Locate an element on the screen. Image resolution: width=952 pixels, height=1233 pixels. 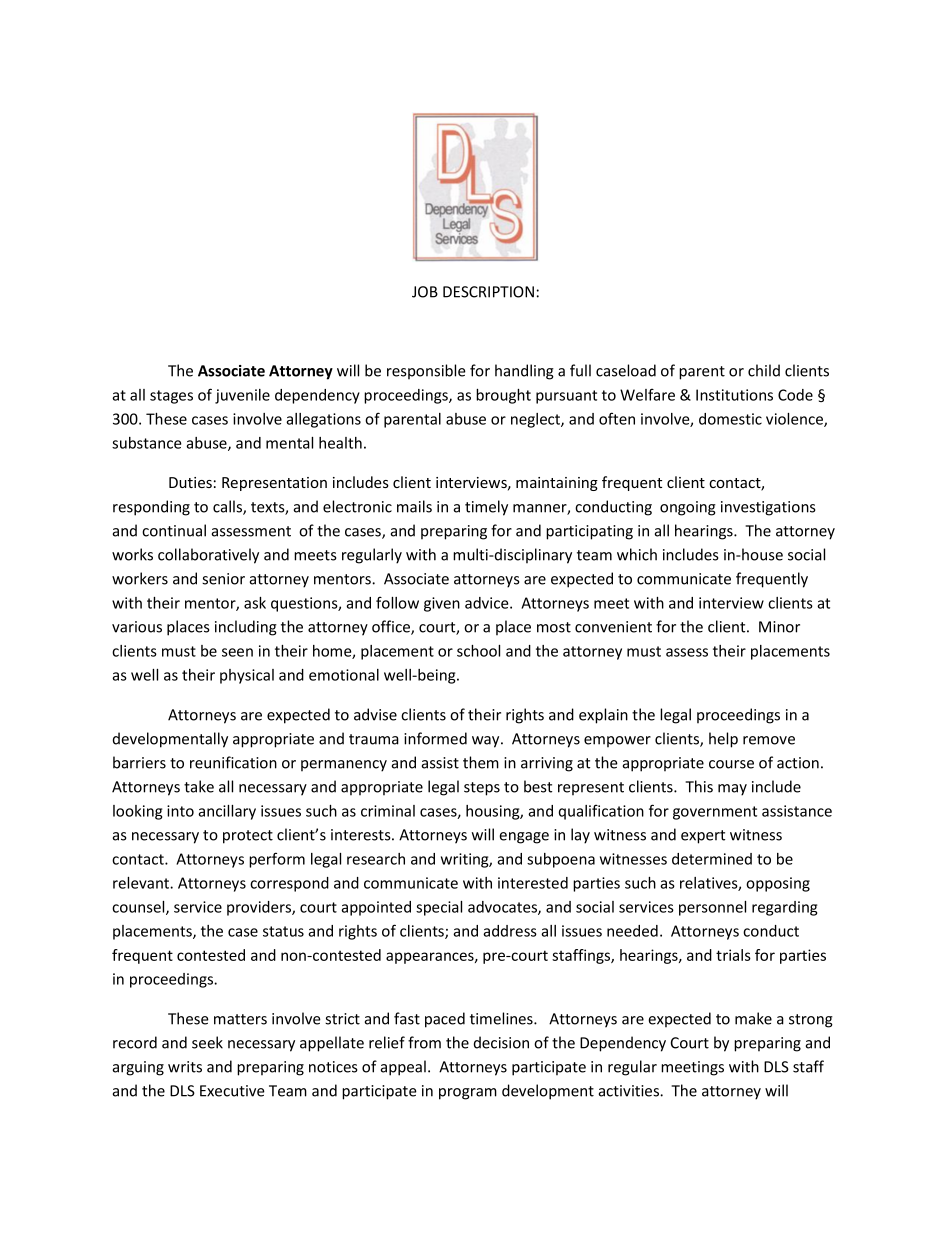
physical is located at coordinates (247, 676).
